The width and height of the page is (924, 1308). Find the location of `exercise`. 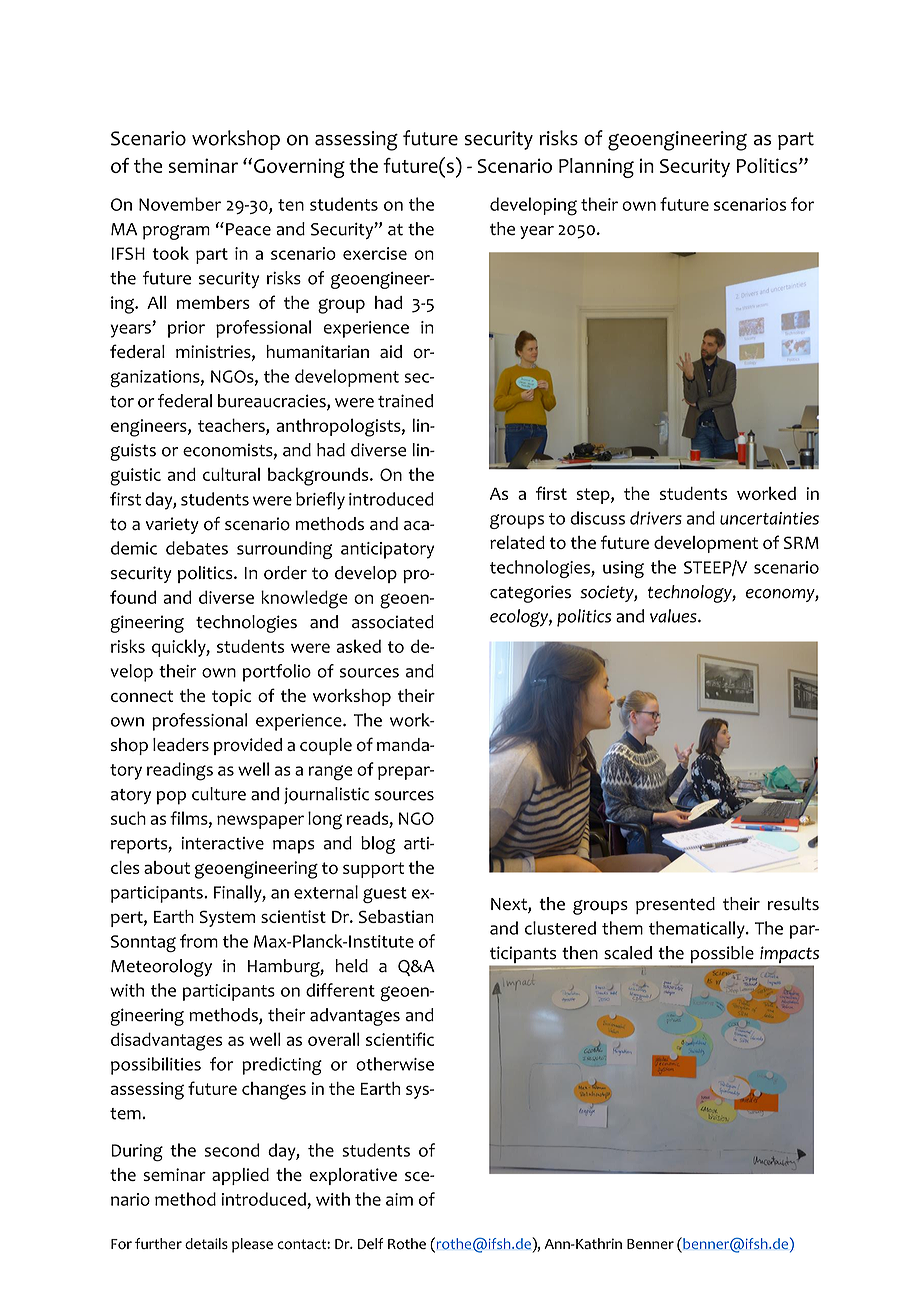

exercise is located at coordinates (375, 253).
